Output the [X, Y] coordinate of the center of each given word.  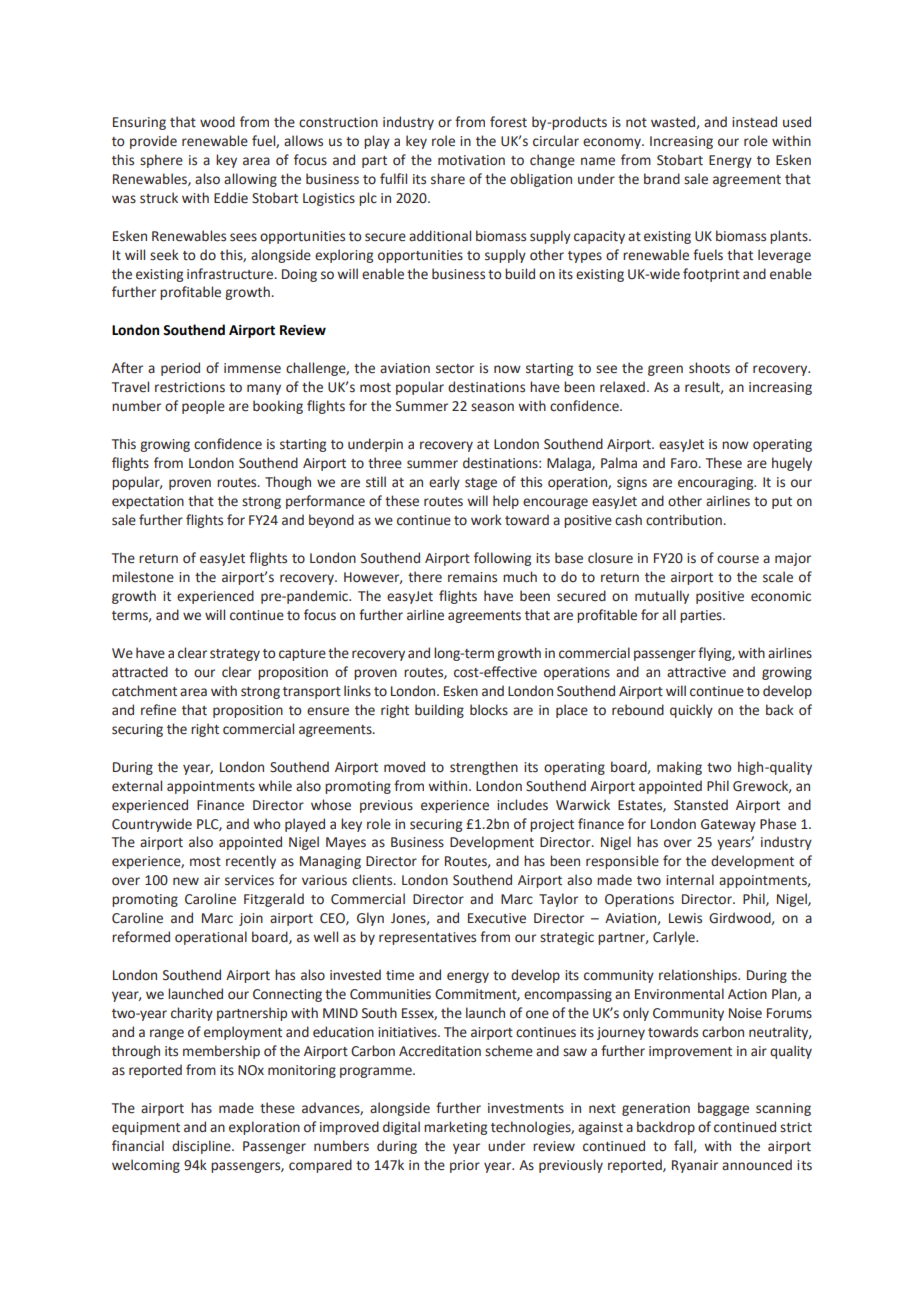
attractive [696, 672]
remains [472, 577]
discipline [202, 1147]
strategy [235, 655]
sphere [161, 161]
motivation [471, 160]
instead [754, 122]
